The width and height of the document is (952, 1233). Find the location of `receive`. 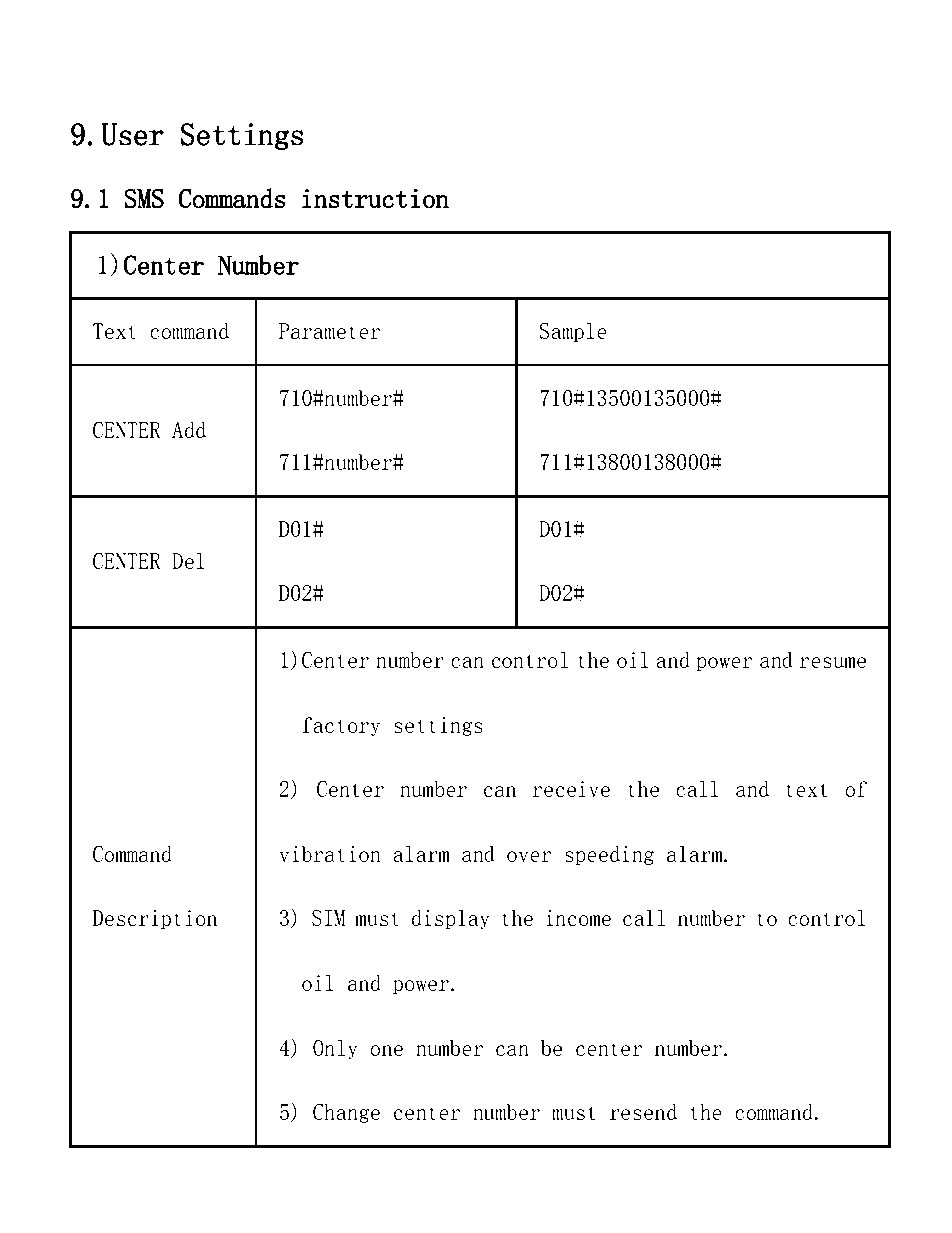

receive is located at coordinates (571, 789).
